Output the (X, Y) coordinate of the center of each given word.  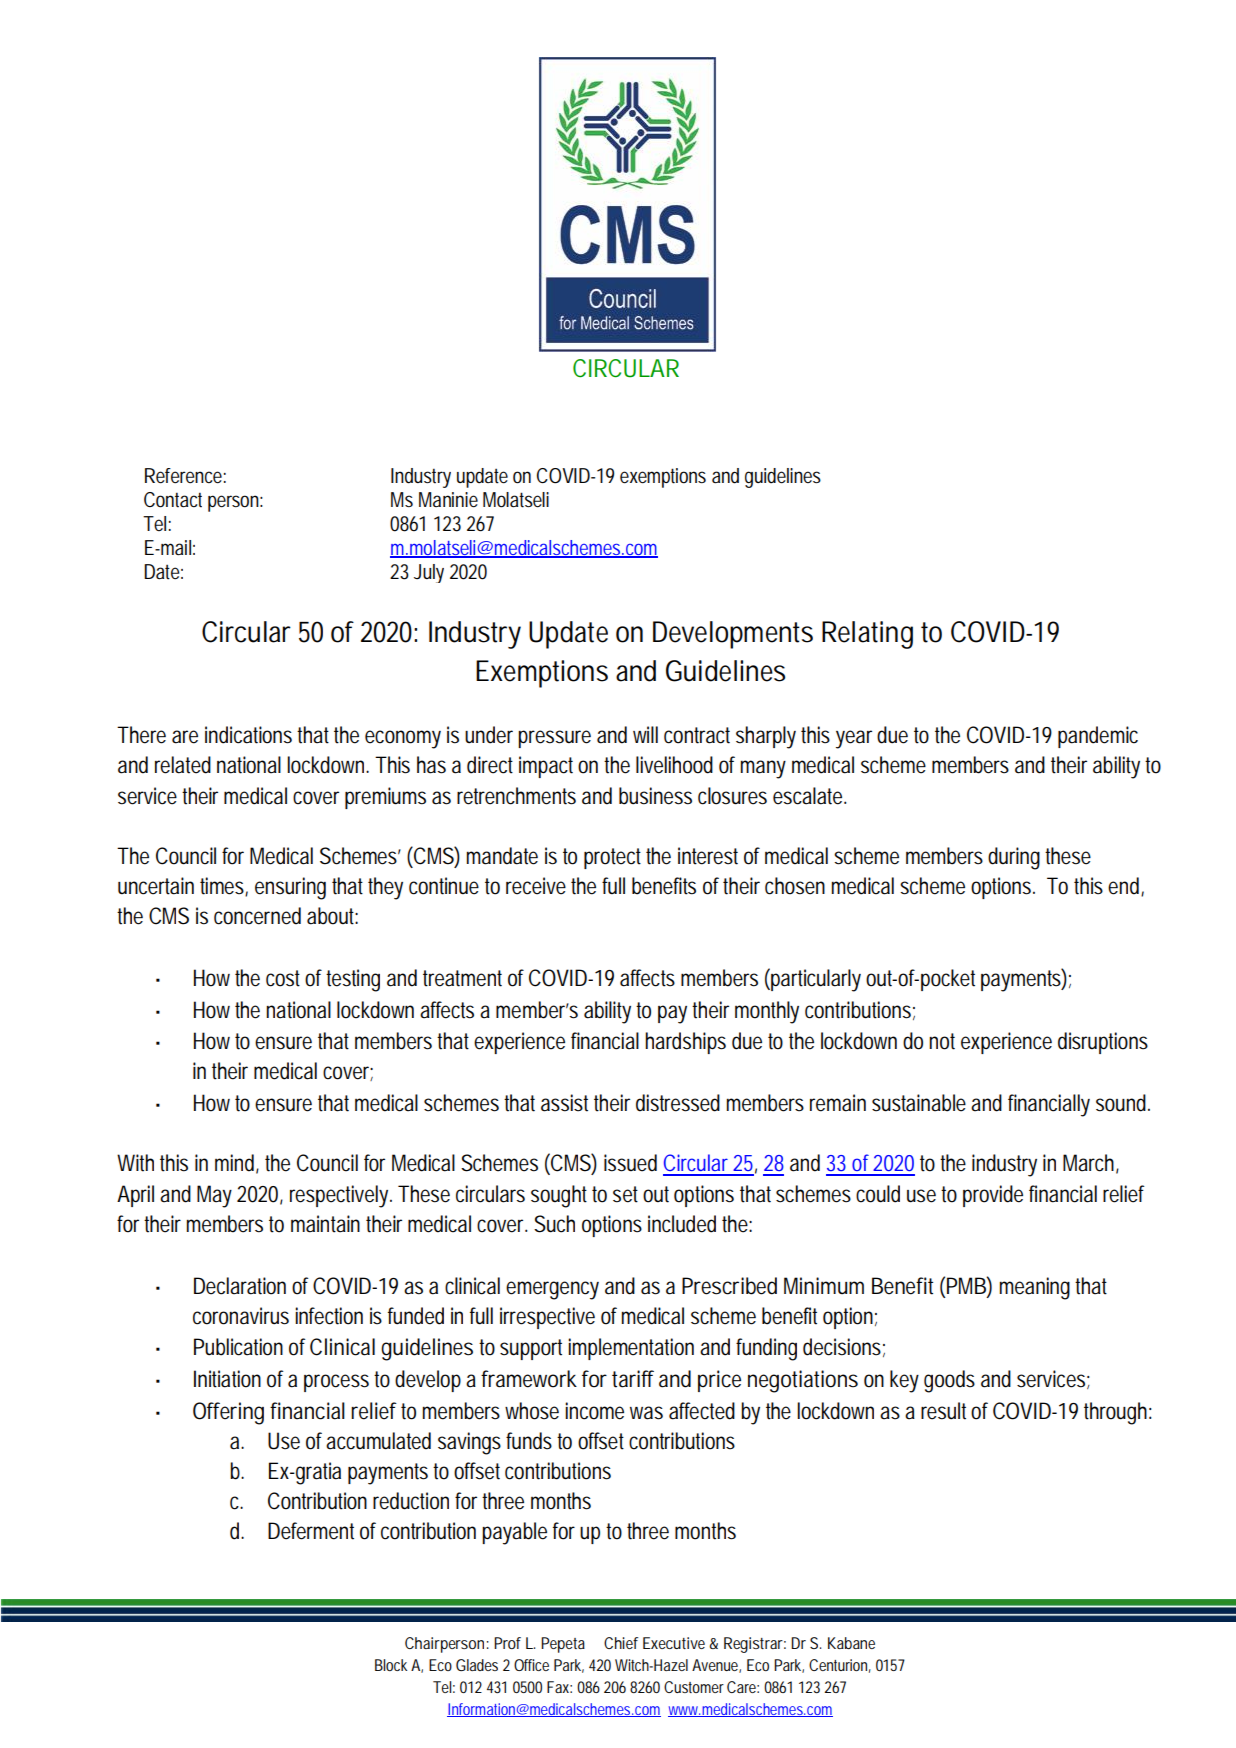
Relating (867, 635)
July (429, 573)
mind (237, 1164)
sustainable (919, 1103)
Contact (173, 500)
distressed (678, 1103)
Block (391, 1665)
